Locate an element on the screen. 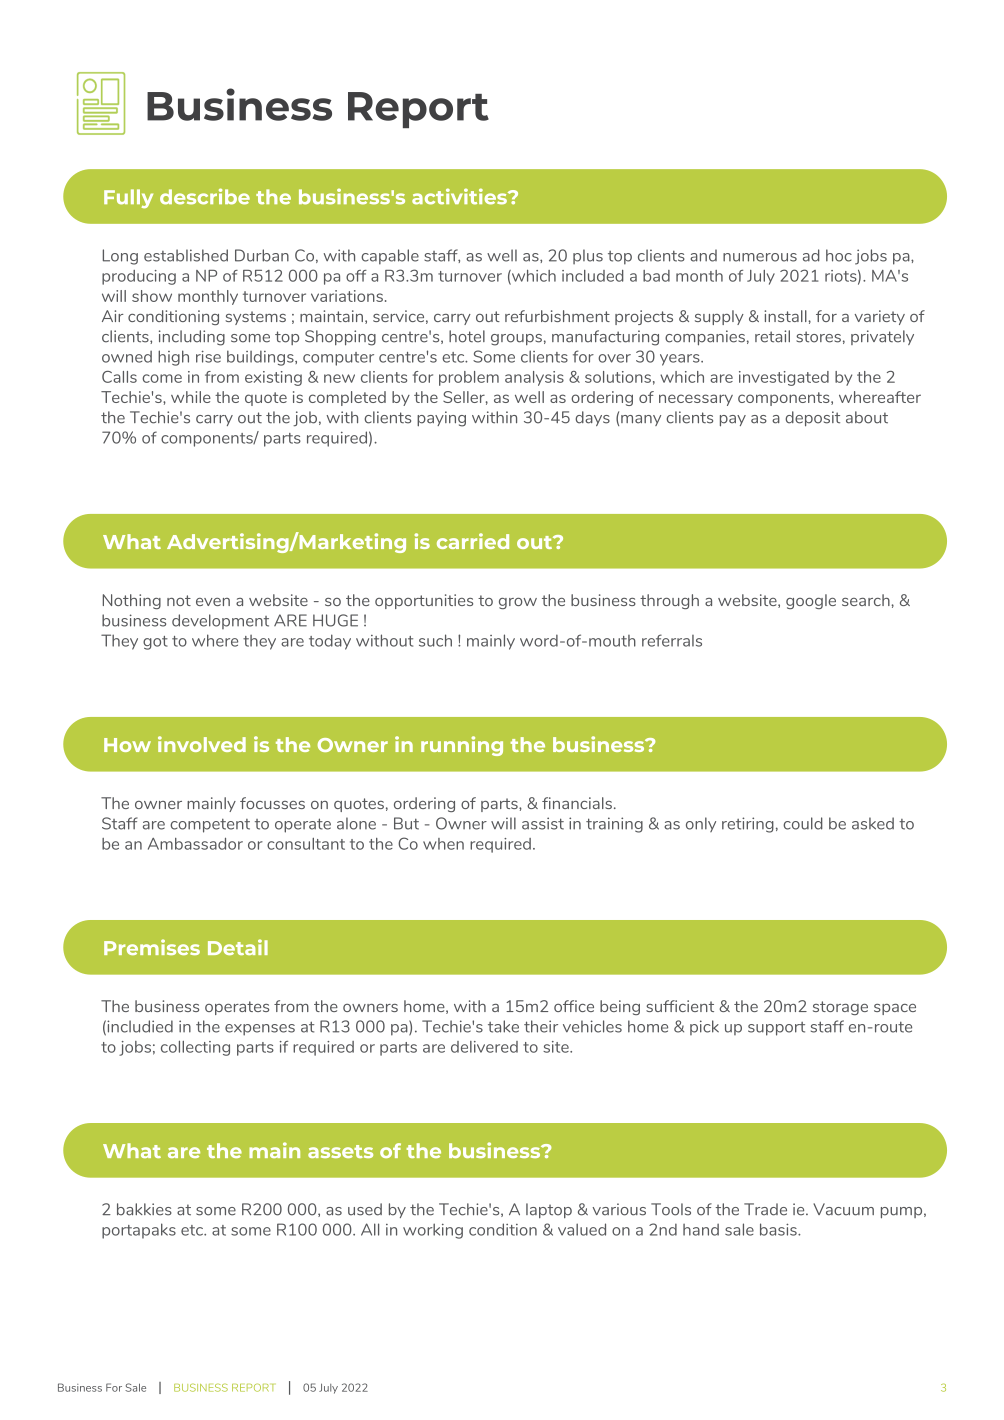 The width and height of the screenshot is (1004, 1420). describe is located at coordinates (205, 196).
